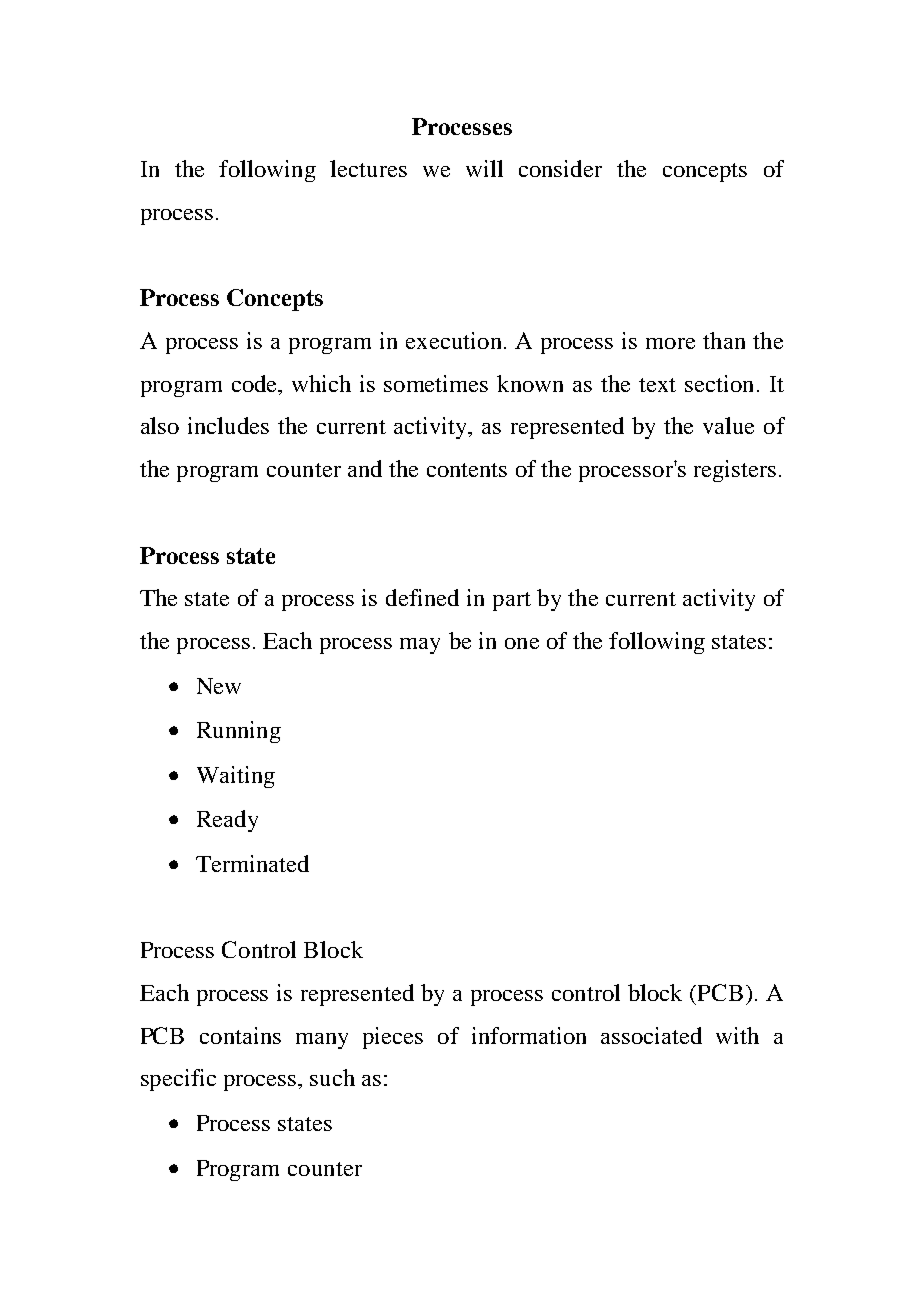 The width and height of the document is (924, 1308). What do you see at coordinates (484, 168) in the document?
I see `will` at bounding box center [484, 168].
